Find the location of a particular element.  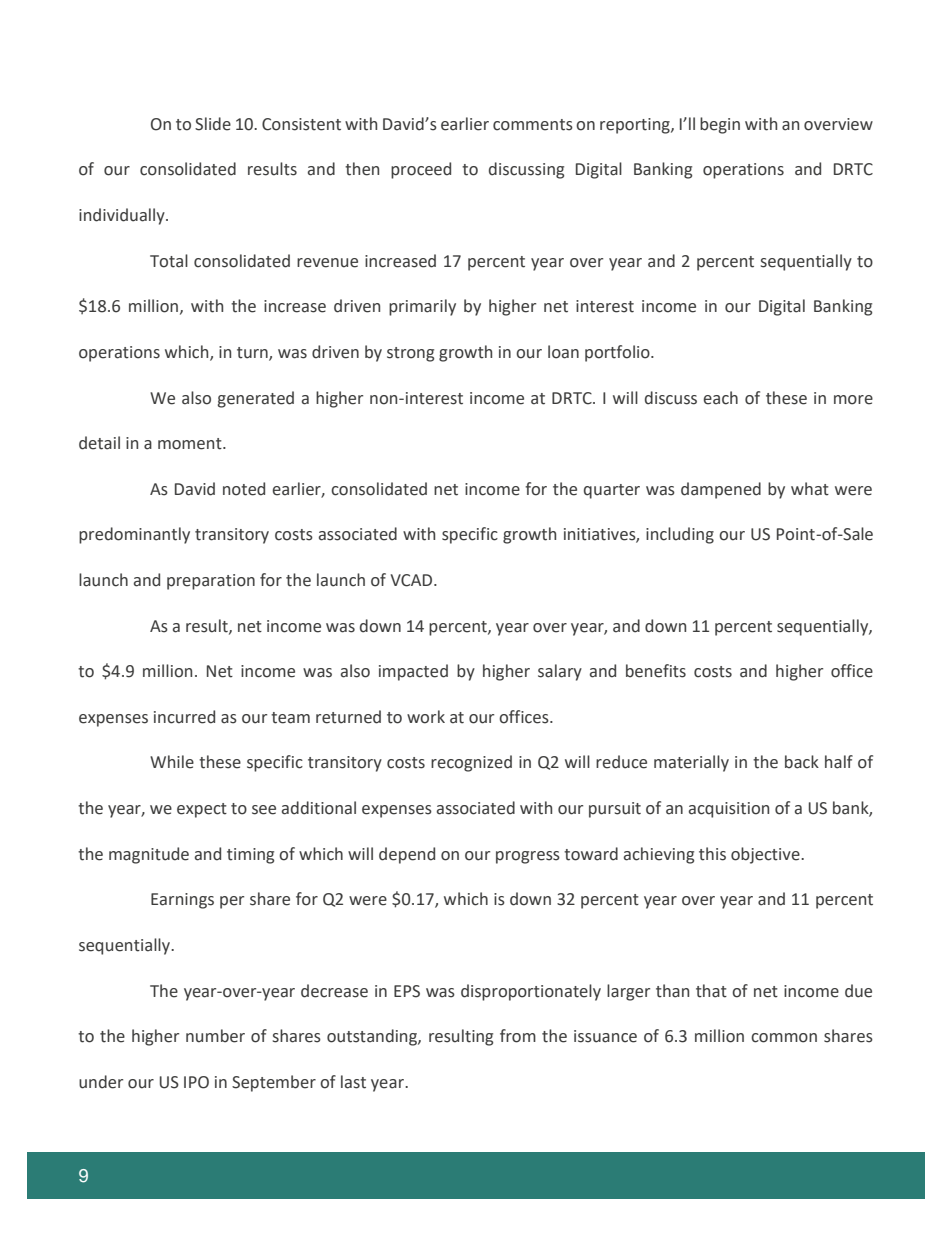

including is located at coordinates (680, 535).
